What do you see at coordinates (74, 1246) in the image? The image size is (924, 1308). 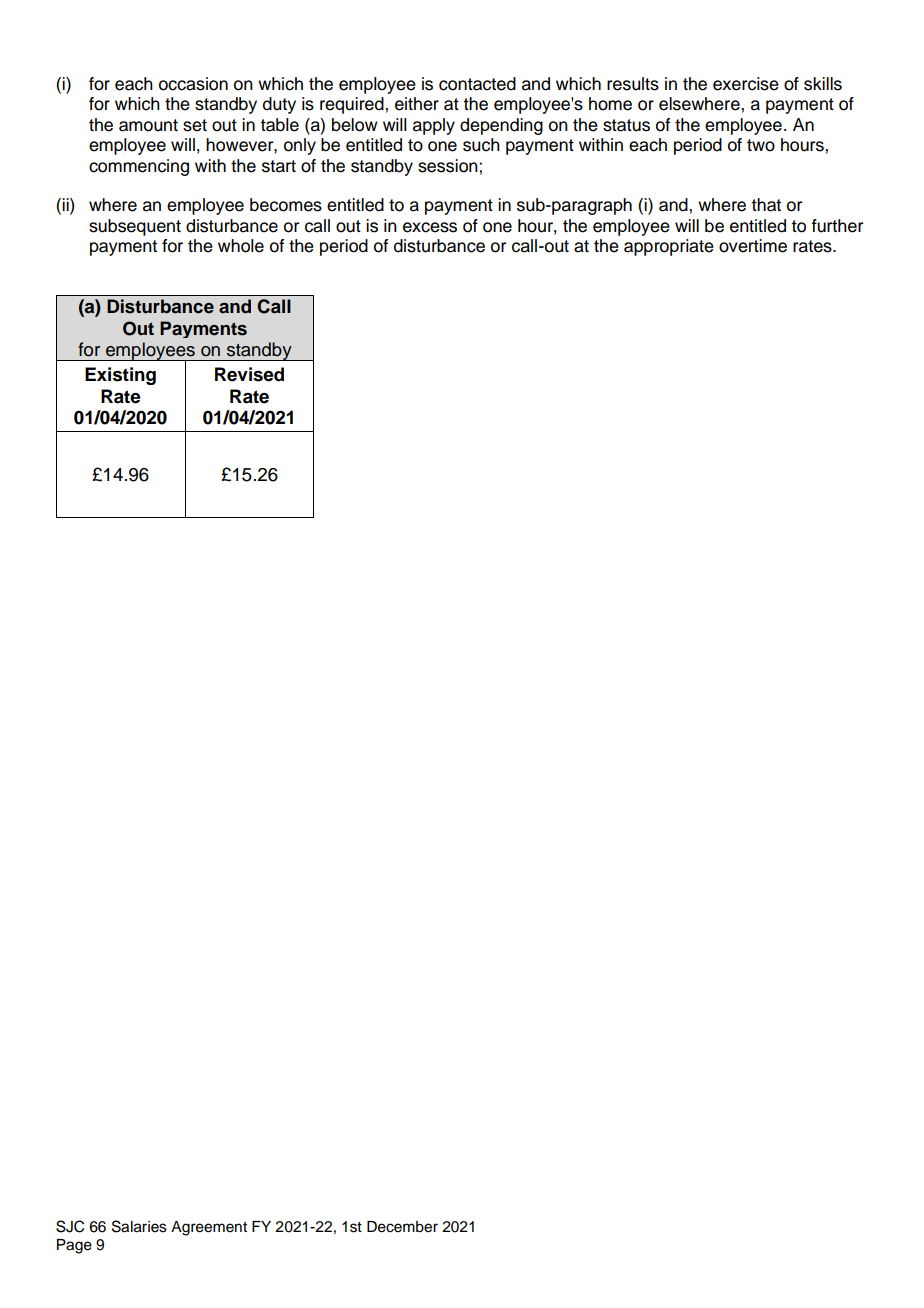 I see `Page` at bounding box center [74, 1246].
